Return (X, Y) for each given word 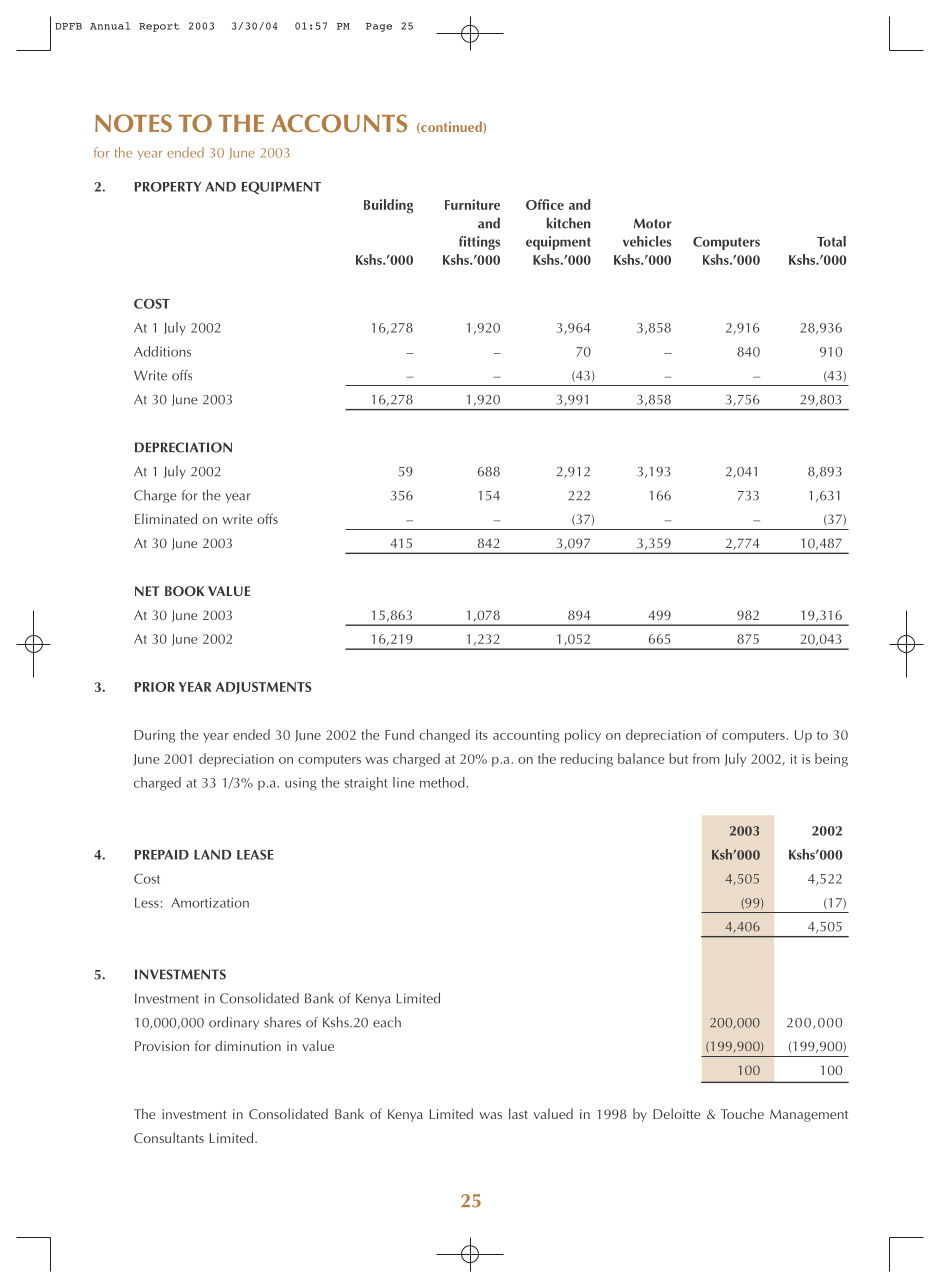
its (482, 735)
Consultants (169, 1137)
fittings (479, 243)
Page (379, 27)
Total (831, 241)
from (706, 758)
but (678, 758)
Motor (653, 223)
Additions (162, 351)
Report (159, 27)
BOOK (184, 591)
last (518, 1113)
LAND (212, 855)
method (443, 782)
